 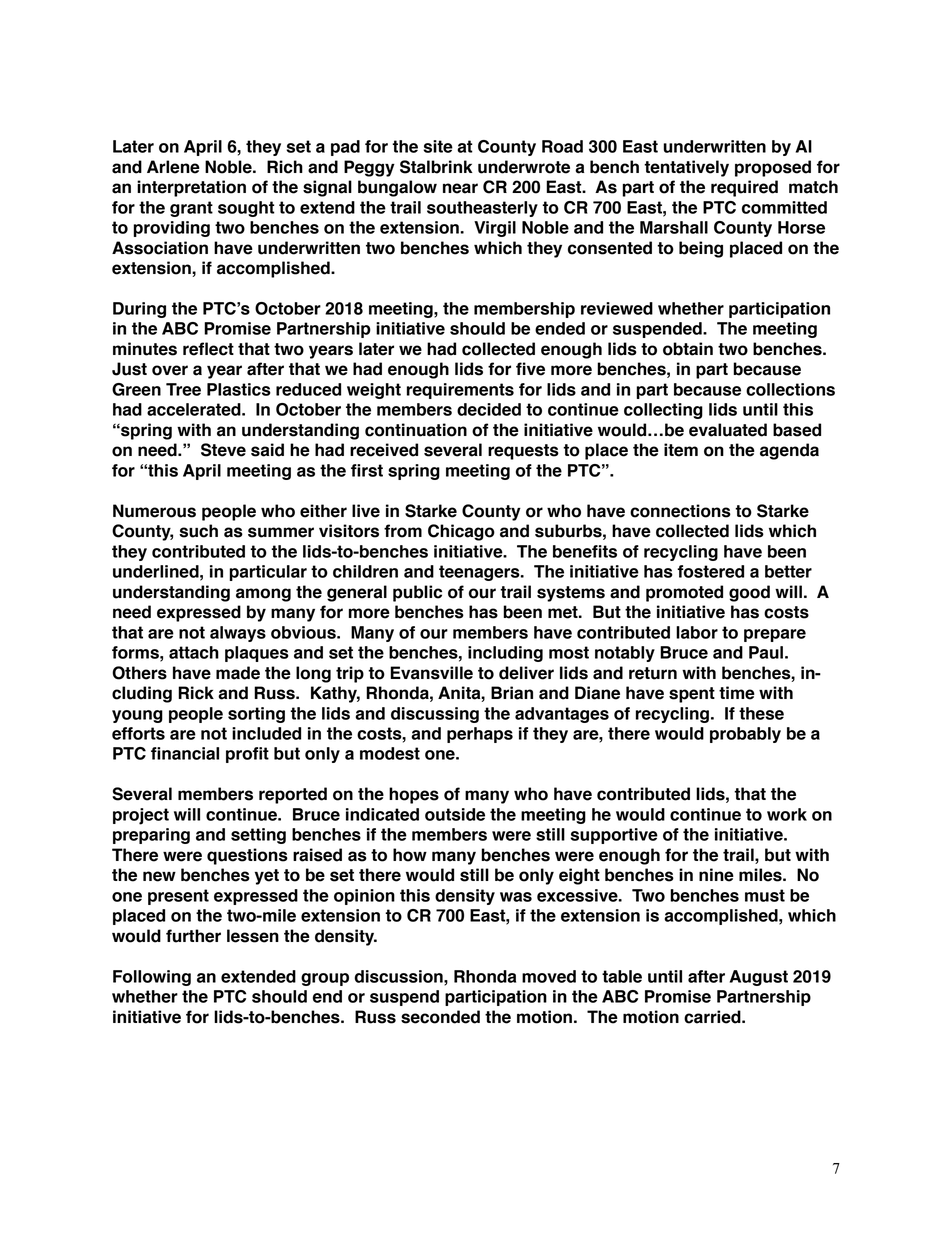 I want to click on among, so click(x=263, y=595).
